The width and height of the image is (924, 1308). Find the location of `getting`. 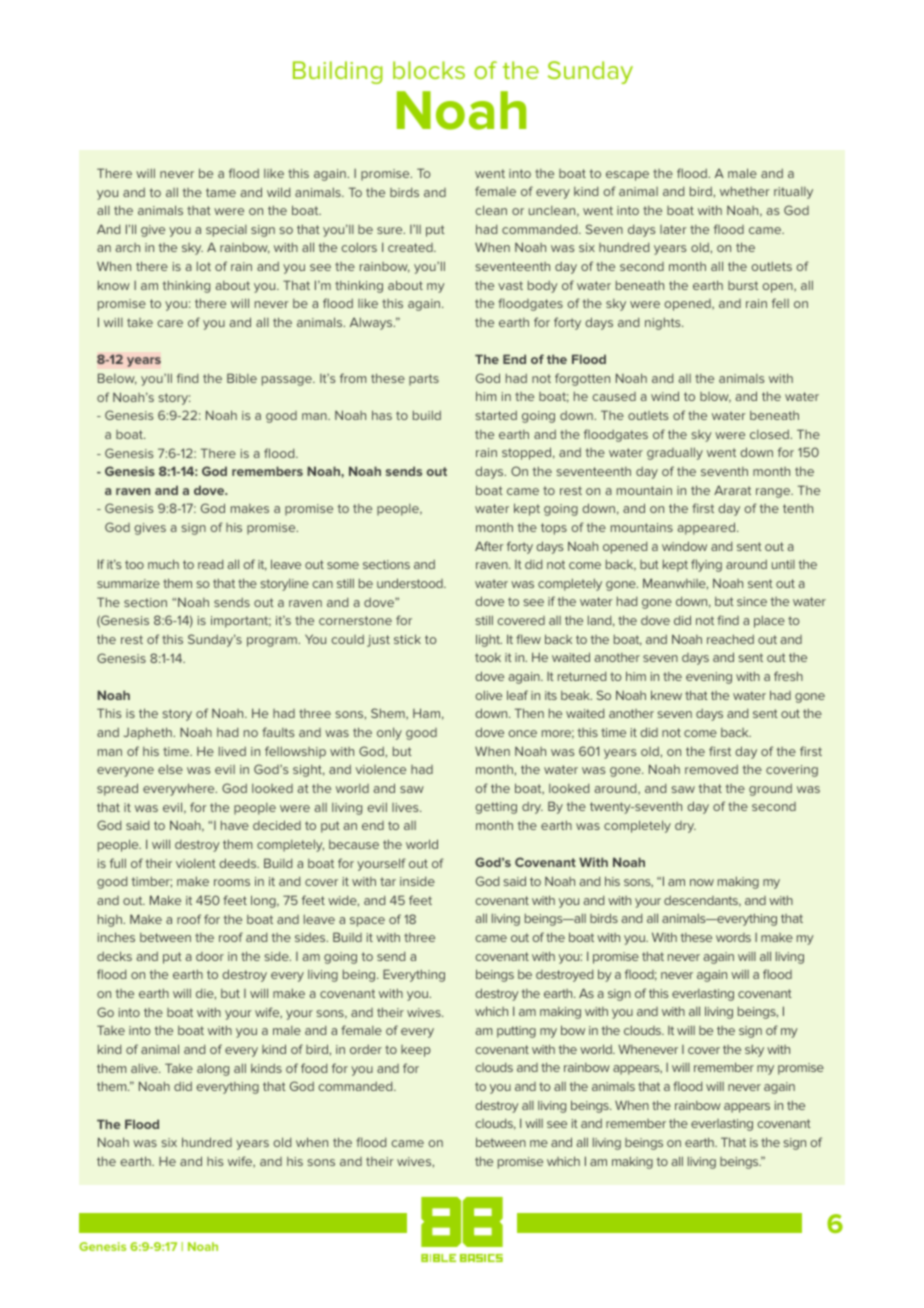

getting is located at coordinates (496, 808).
